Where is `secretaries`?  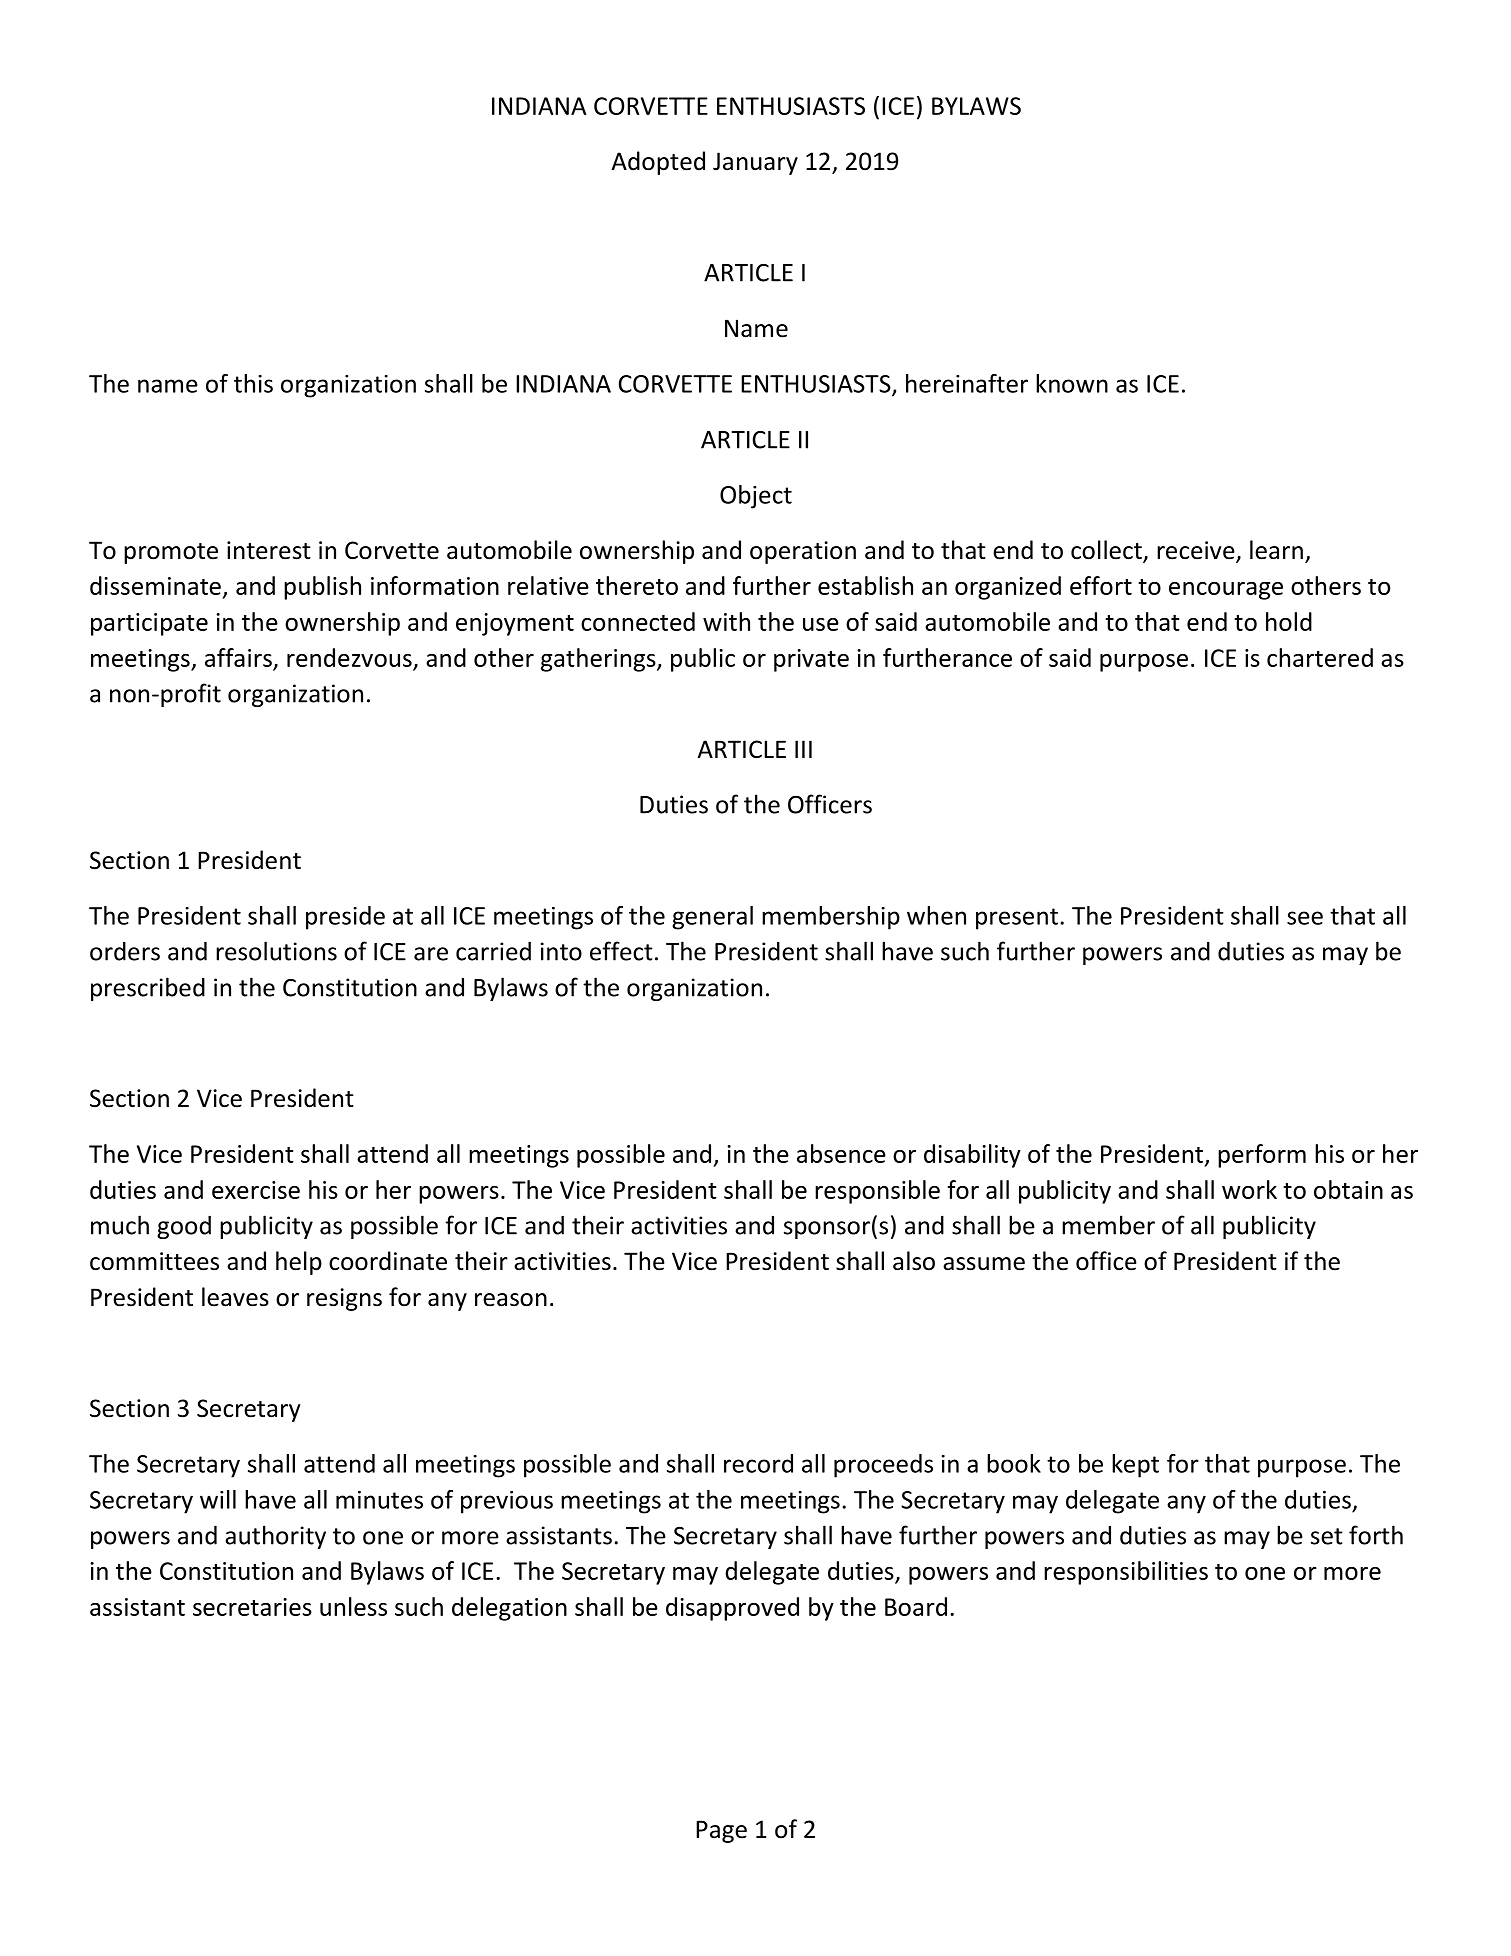 secretaries is located at coordinates (252, 1607).
